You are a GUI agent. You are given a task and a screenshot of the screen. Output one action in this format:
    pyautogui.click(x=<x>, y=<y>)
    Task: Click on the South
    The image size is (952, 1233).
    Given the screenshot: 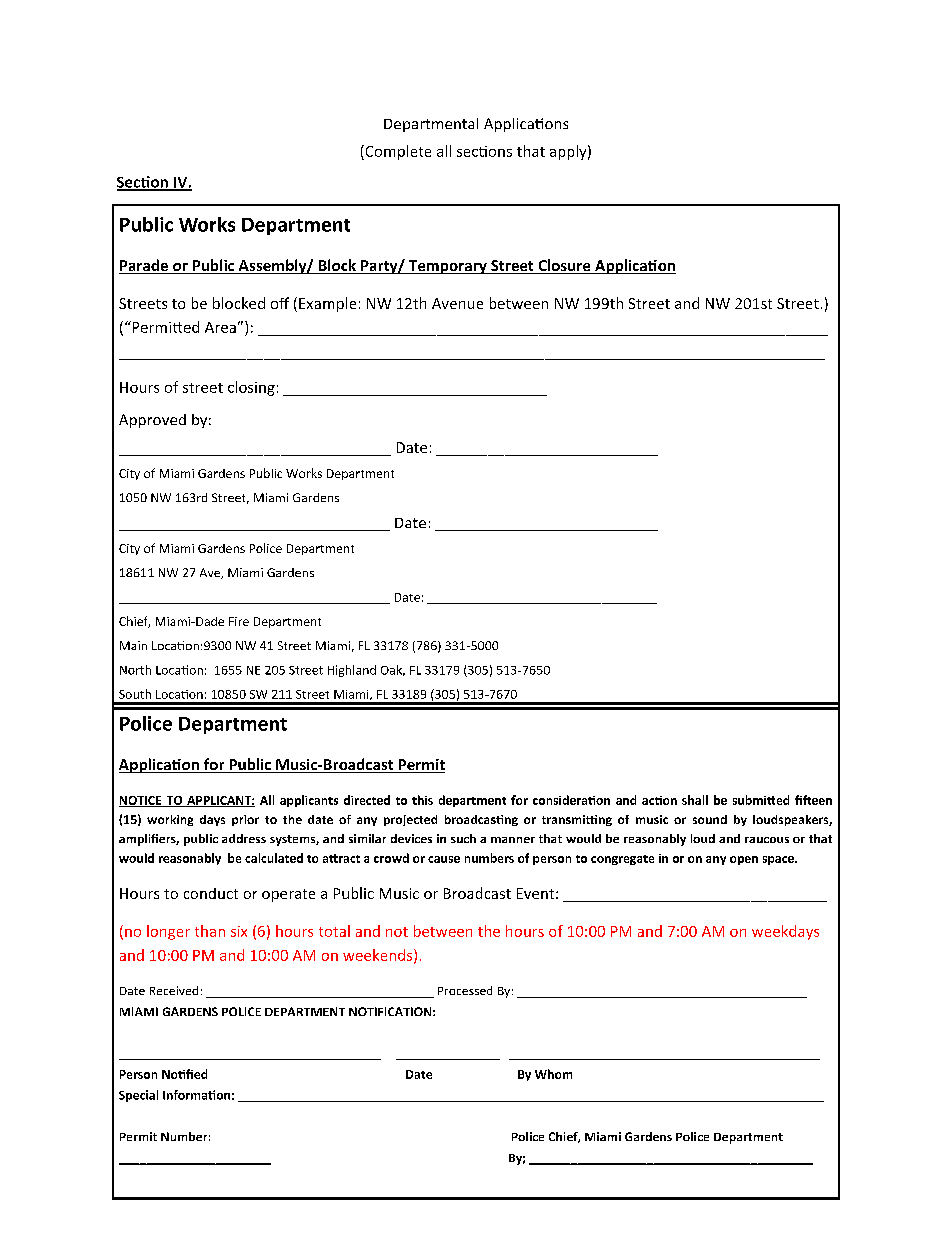 What is the action you would take?
    pyautogui.click(x=135, y=694)
